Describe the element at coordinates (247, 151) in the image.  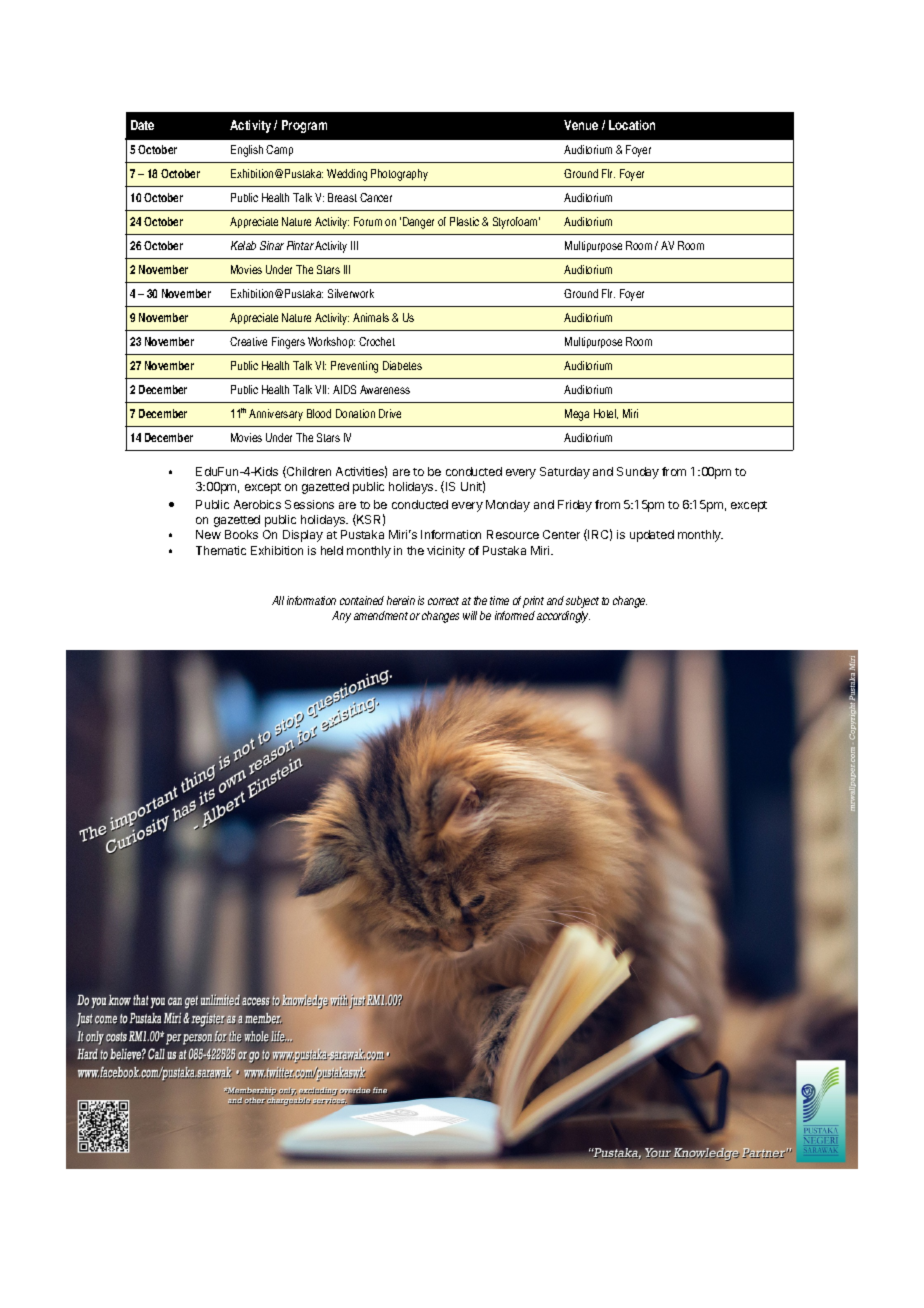
I see `English` at that location.
